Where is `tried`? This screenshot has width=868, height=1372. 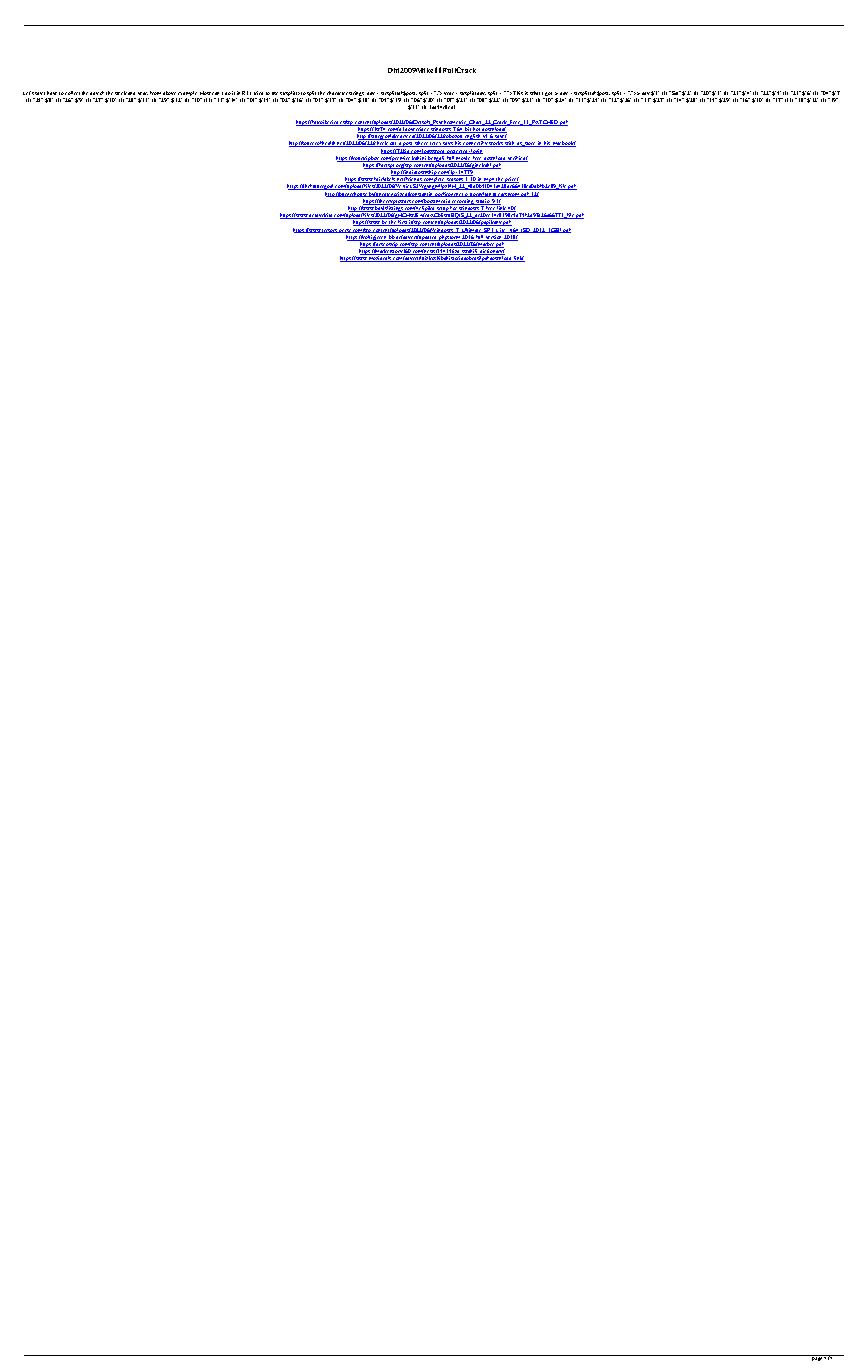
tried is located at coordinates (258, 93).
